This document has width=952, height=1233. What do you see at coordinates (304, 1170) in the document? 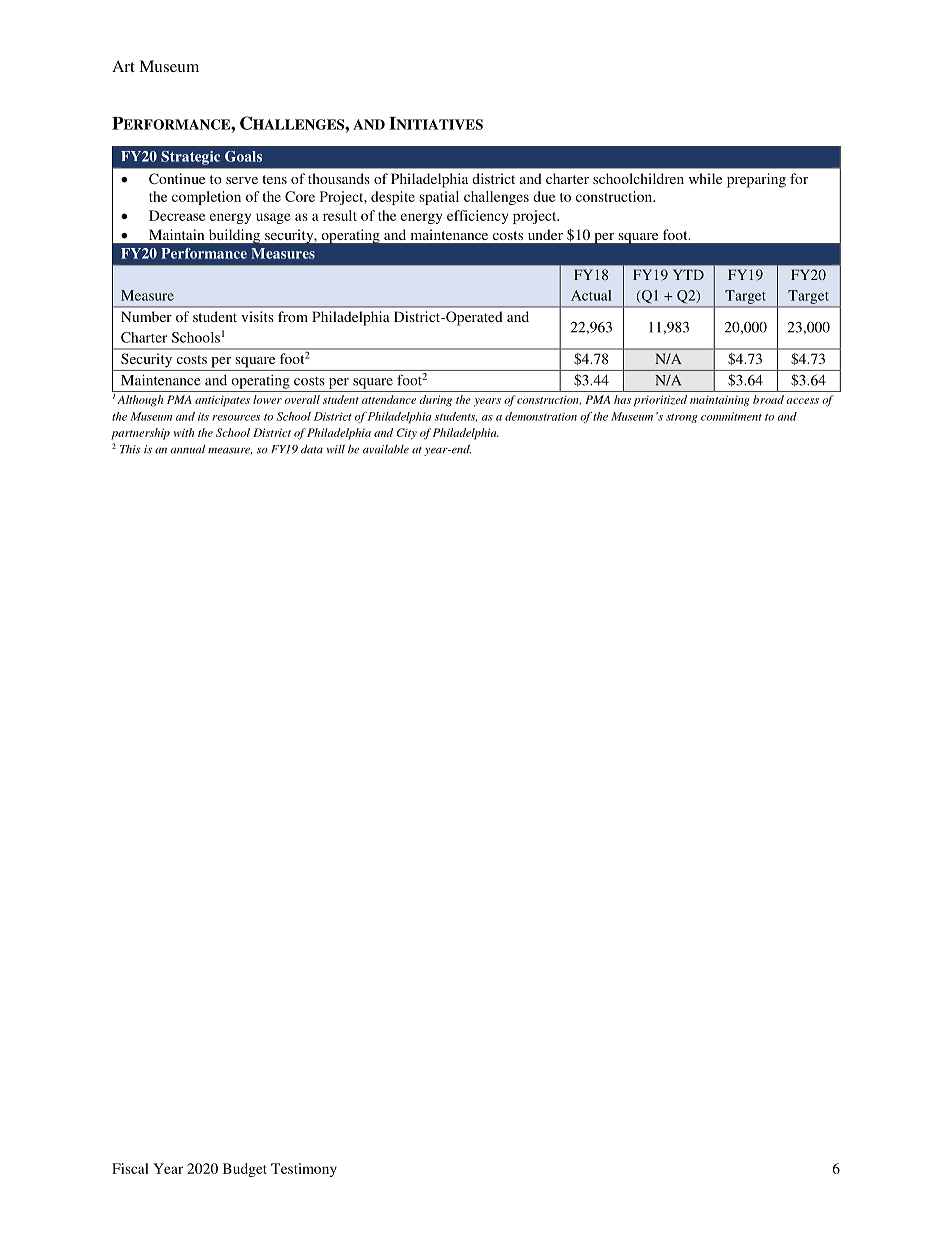
I see `Testimony` at bounding box center [304, 1170].
